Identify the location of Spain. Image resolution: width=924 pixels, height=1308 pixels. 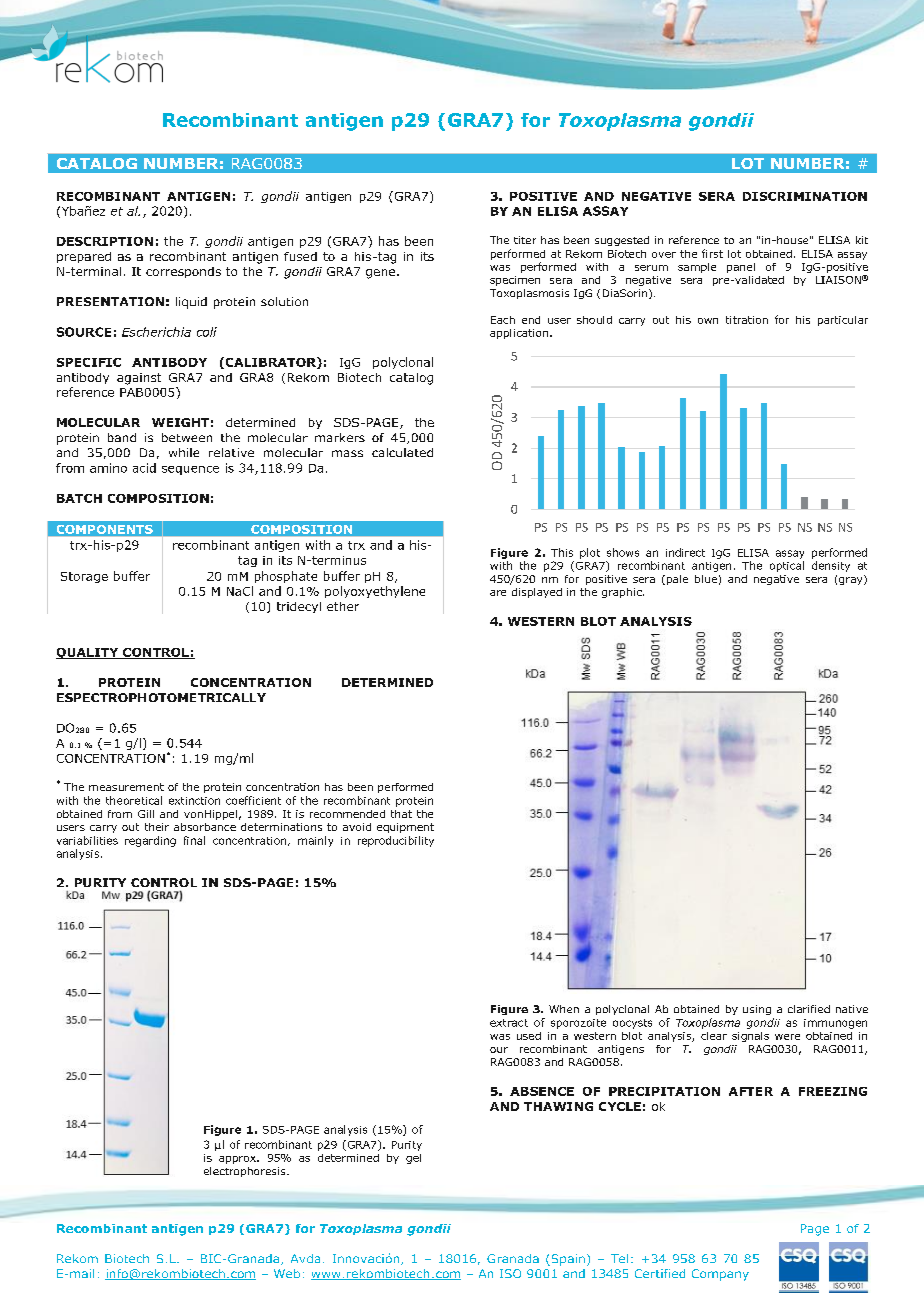
(567, 1260).
